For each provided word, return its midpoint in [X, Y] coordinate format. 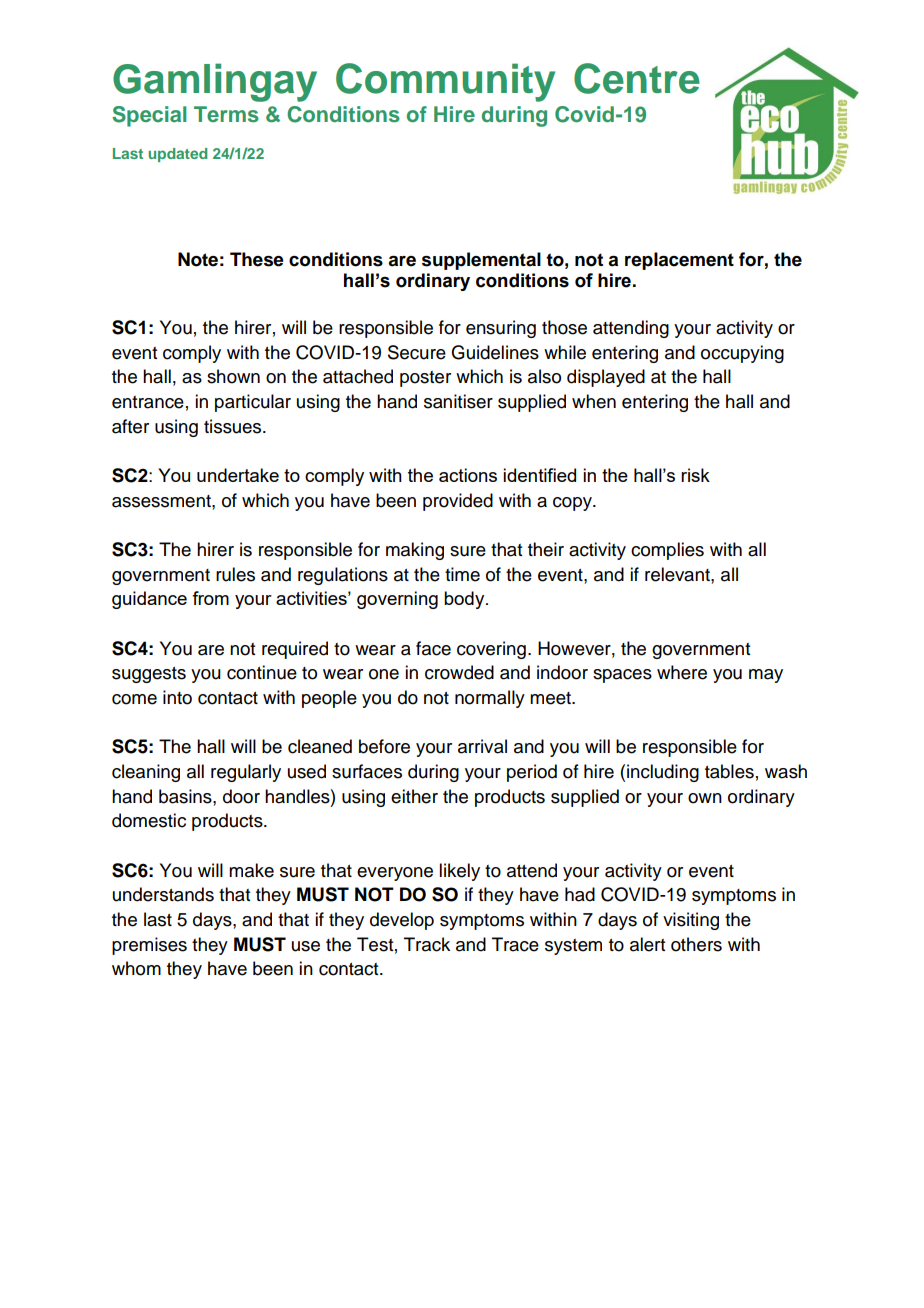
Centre [637, 78]
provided [458, 502]
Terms [226, 114]
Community [445, 82]
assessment [162, 501]
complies [667, 551]
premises [149, 946]
